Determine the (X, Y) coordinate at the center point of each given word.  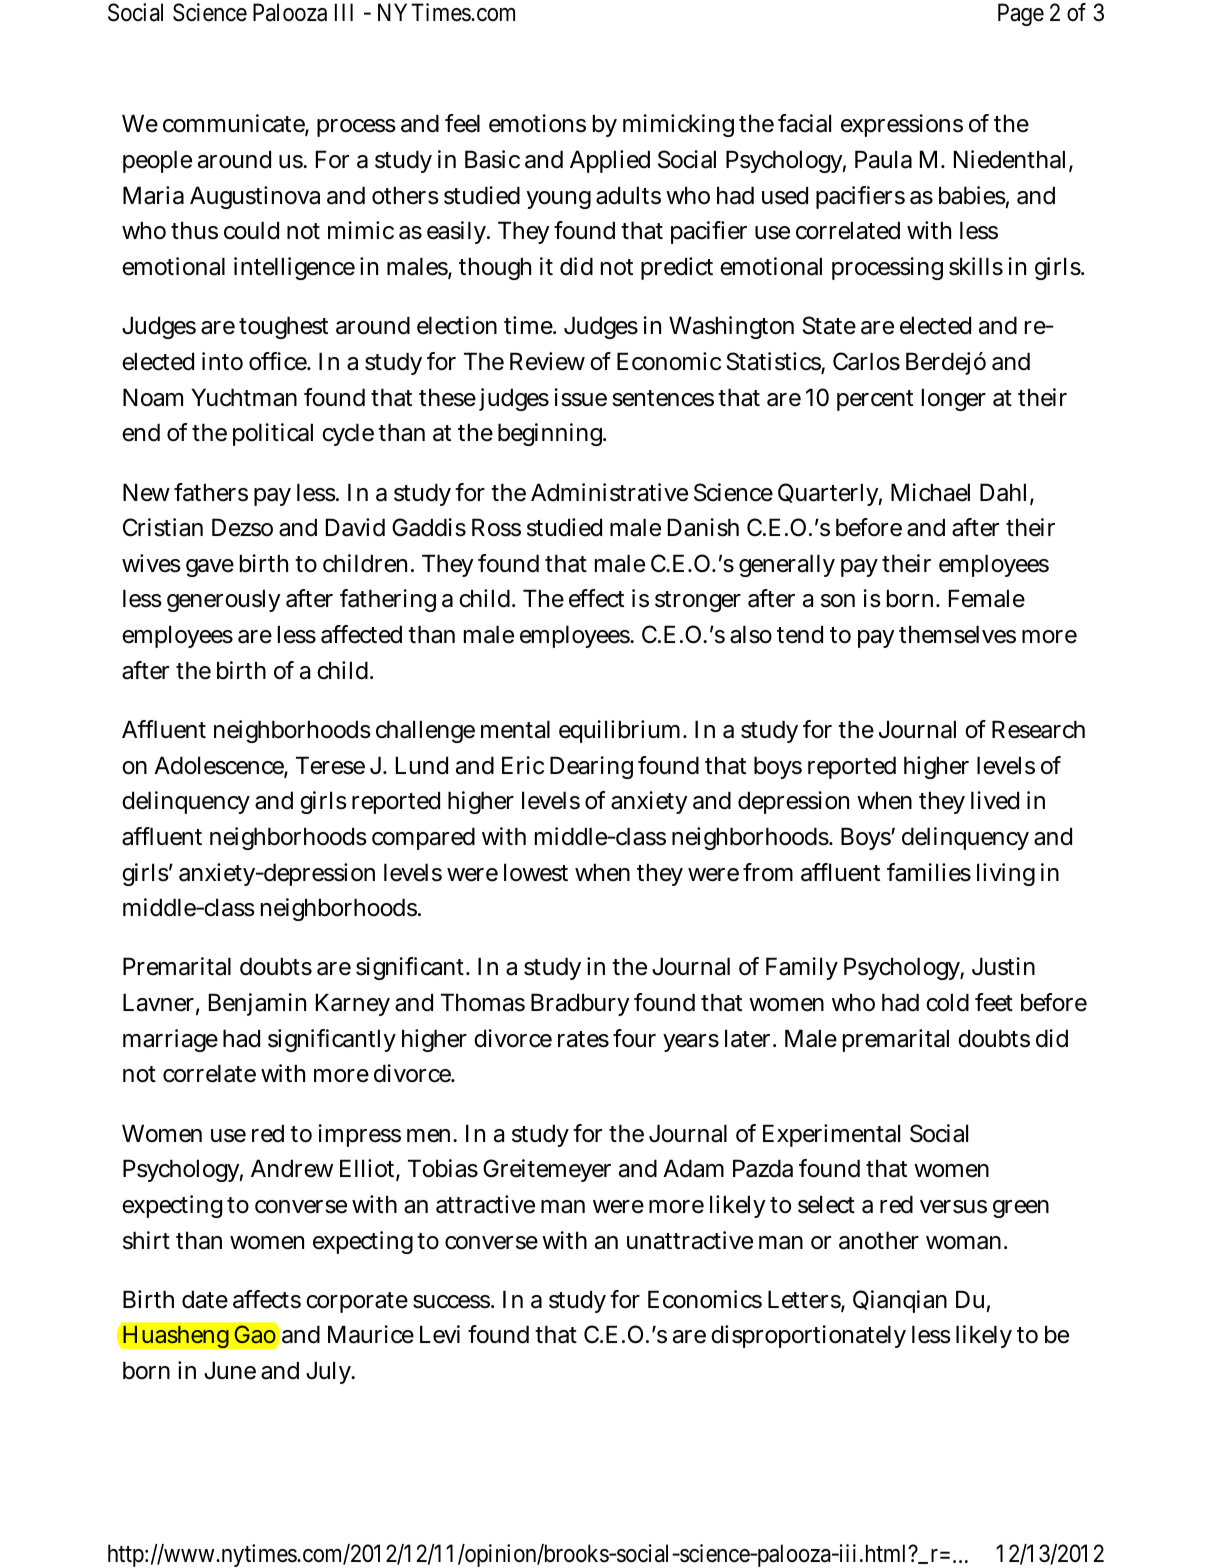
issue (580, 397)
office (279, 361)
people (157, 161)
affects (267, 1299)
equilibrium (622, 731)
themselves (957, 634)
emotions (537, 123)
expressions (902, 125)
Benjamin (257, 1004)
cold (947, 1002)
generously (224, 600)
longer (954, 399)
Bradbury (580, 1004)
